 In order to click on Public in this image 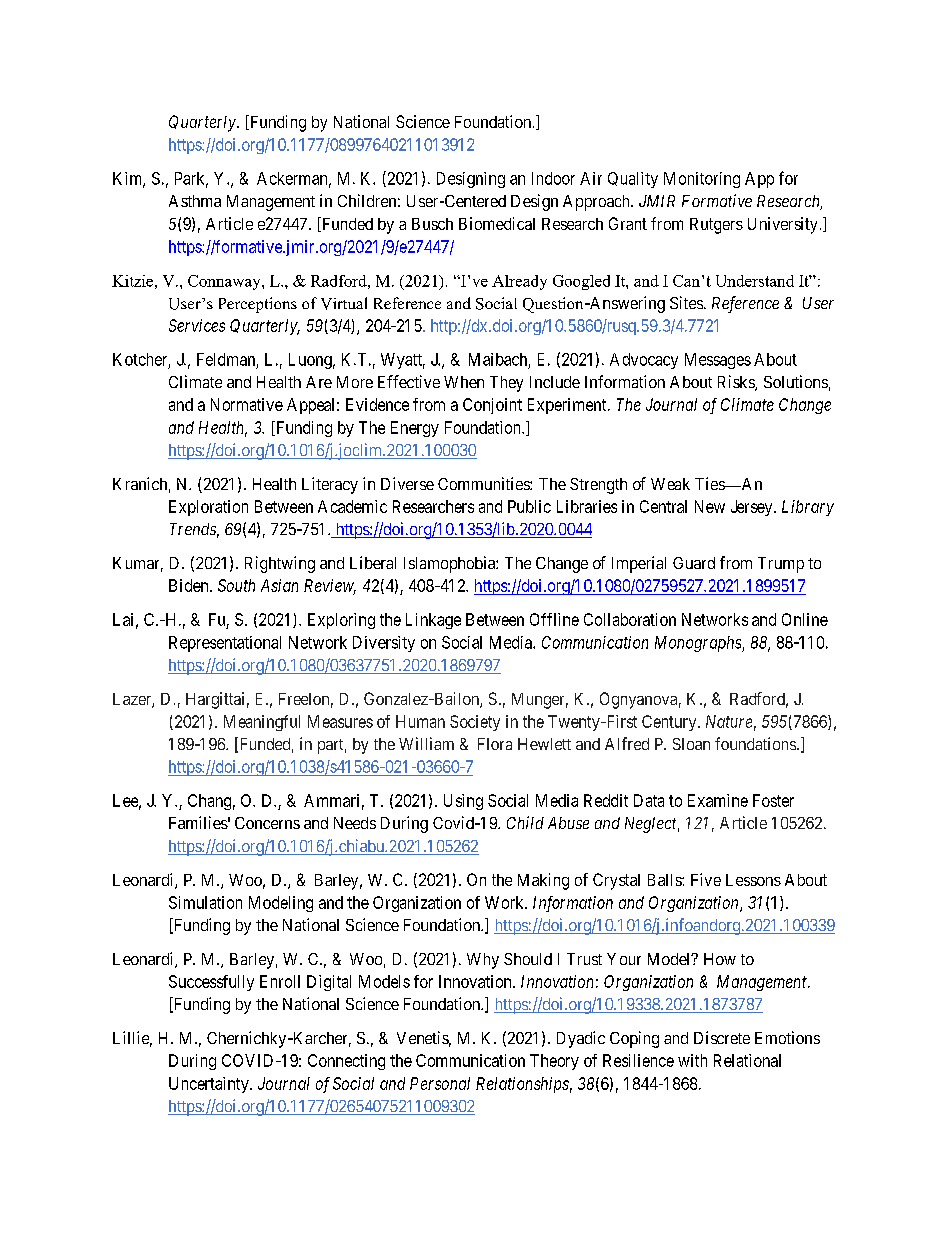, I will do `click(529, 506)`.
